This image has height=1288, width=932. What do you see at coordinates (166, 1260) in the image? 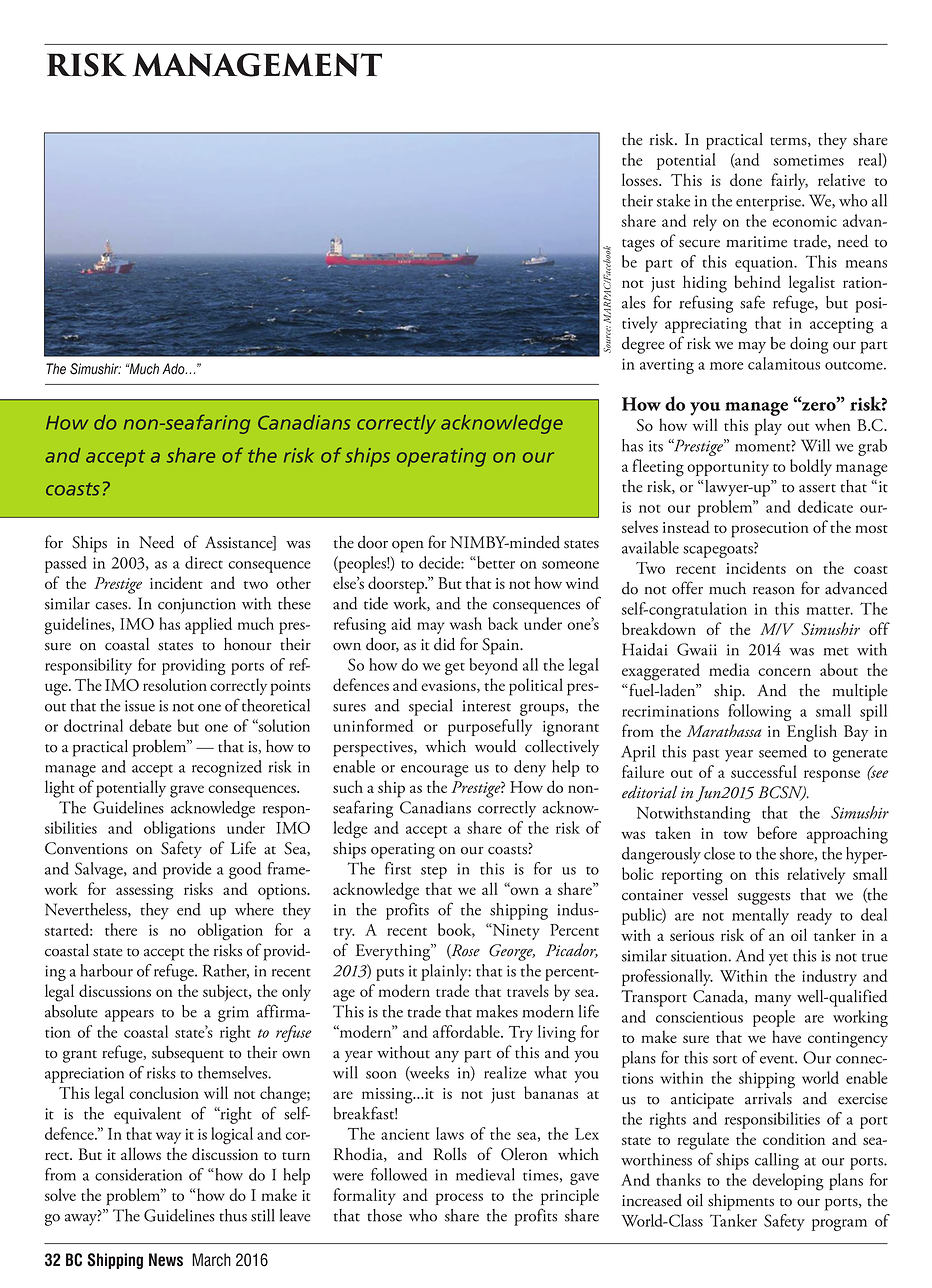
I see `News` at bounding box center [166, 1260].
